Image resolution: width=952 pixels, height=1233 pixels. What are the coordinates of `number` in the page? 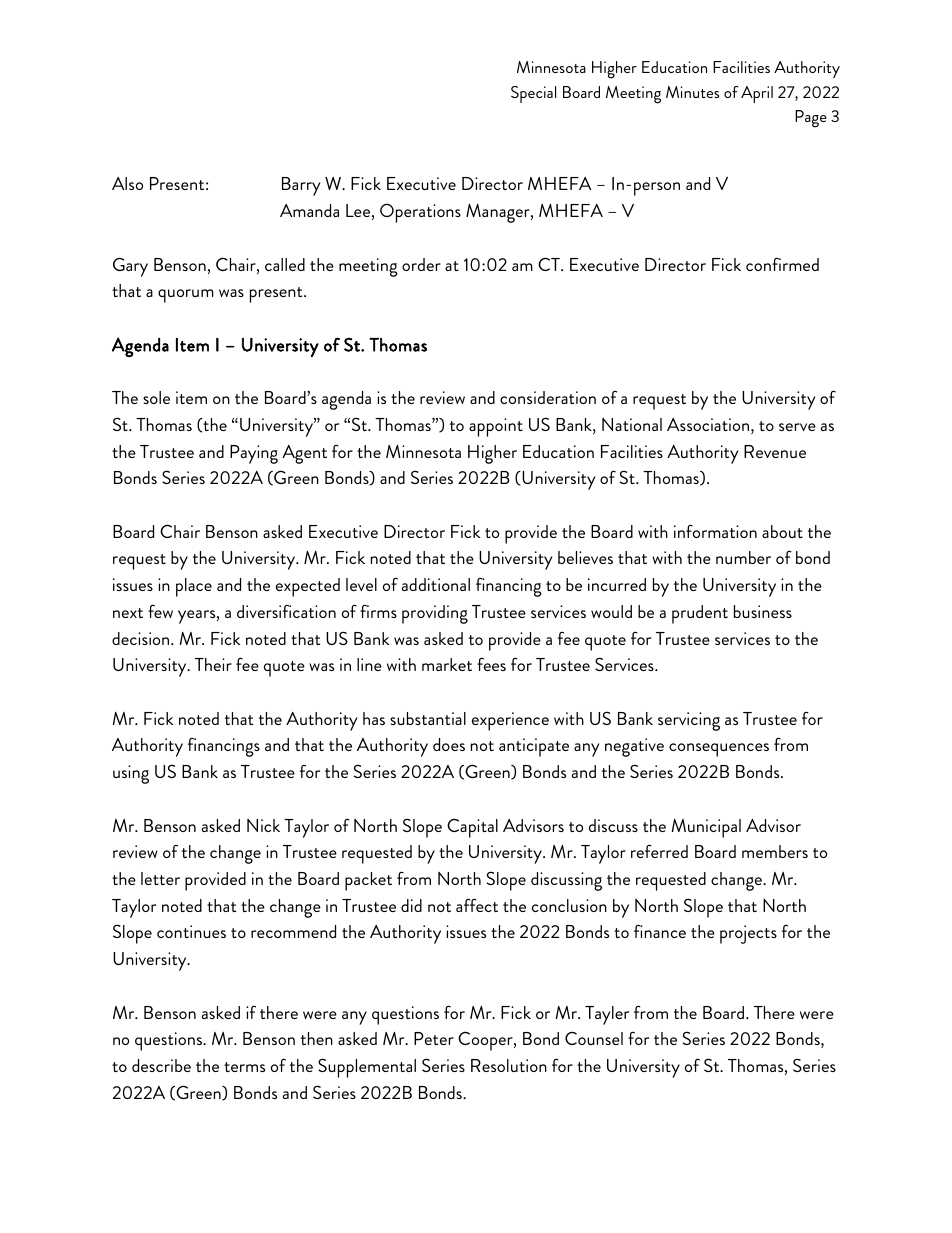 It's located at (743, 557).
